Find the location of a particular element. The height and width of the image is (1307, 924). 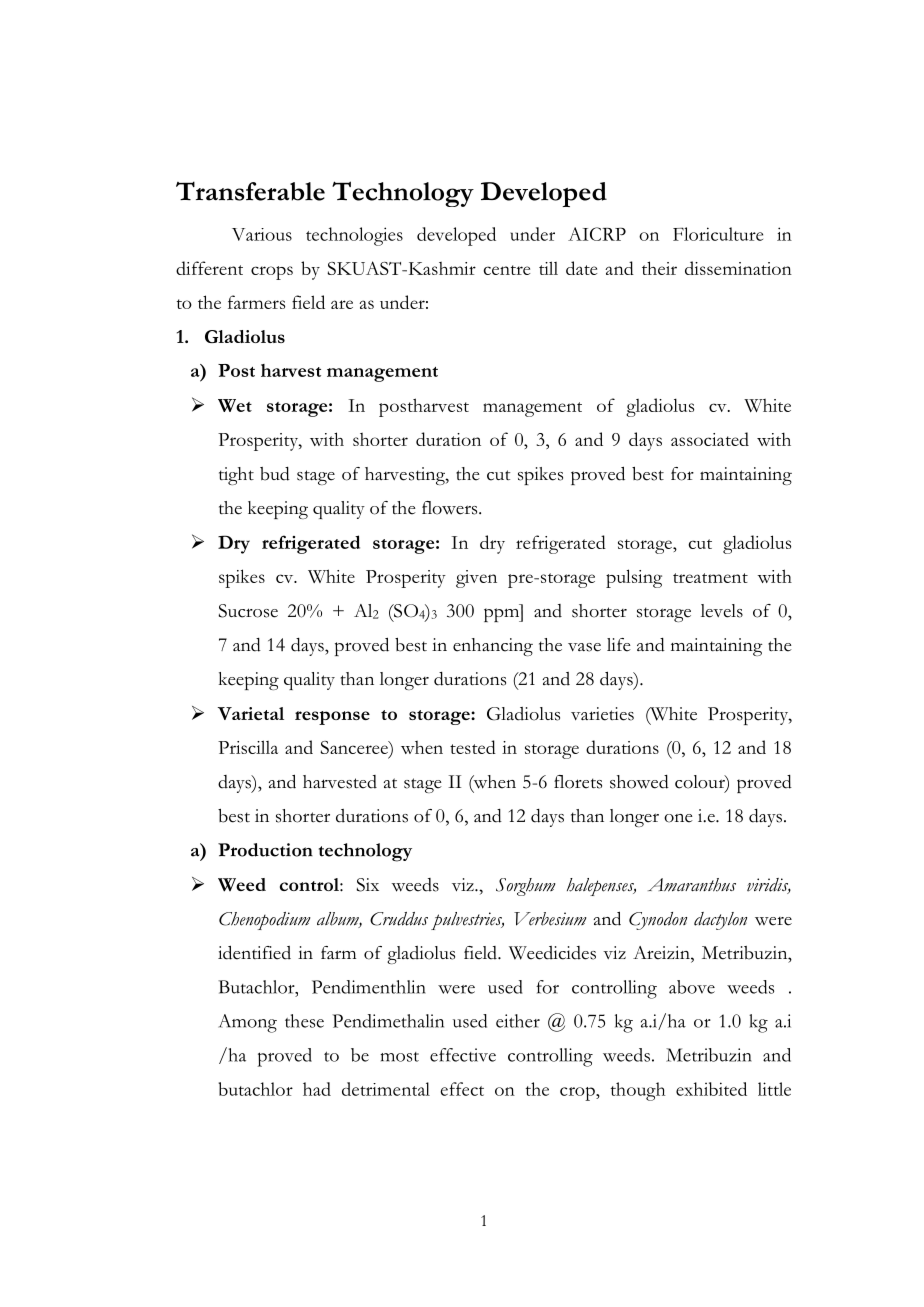

Sucrose is located at coordinates (248, 611).
